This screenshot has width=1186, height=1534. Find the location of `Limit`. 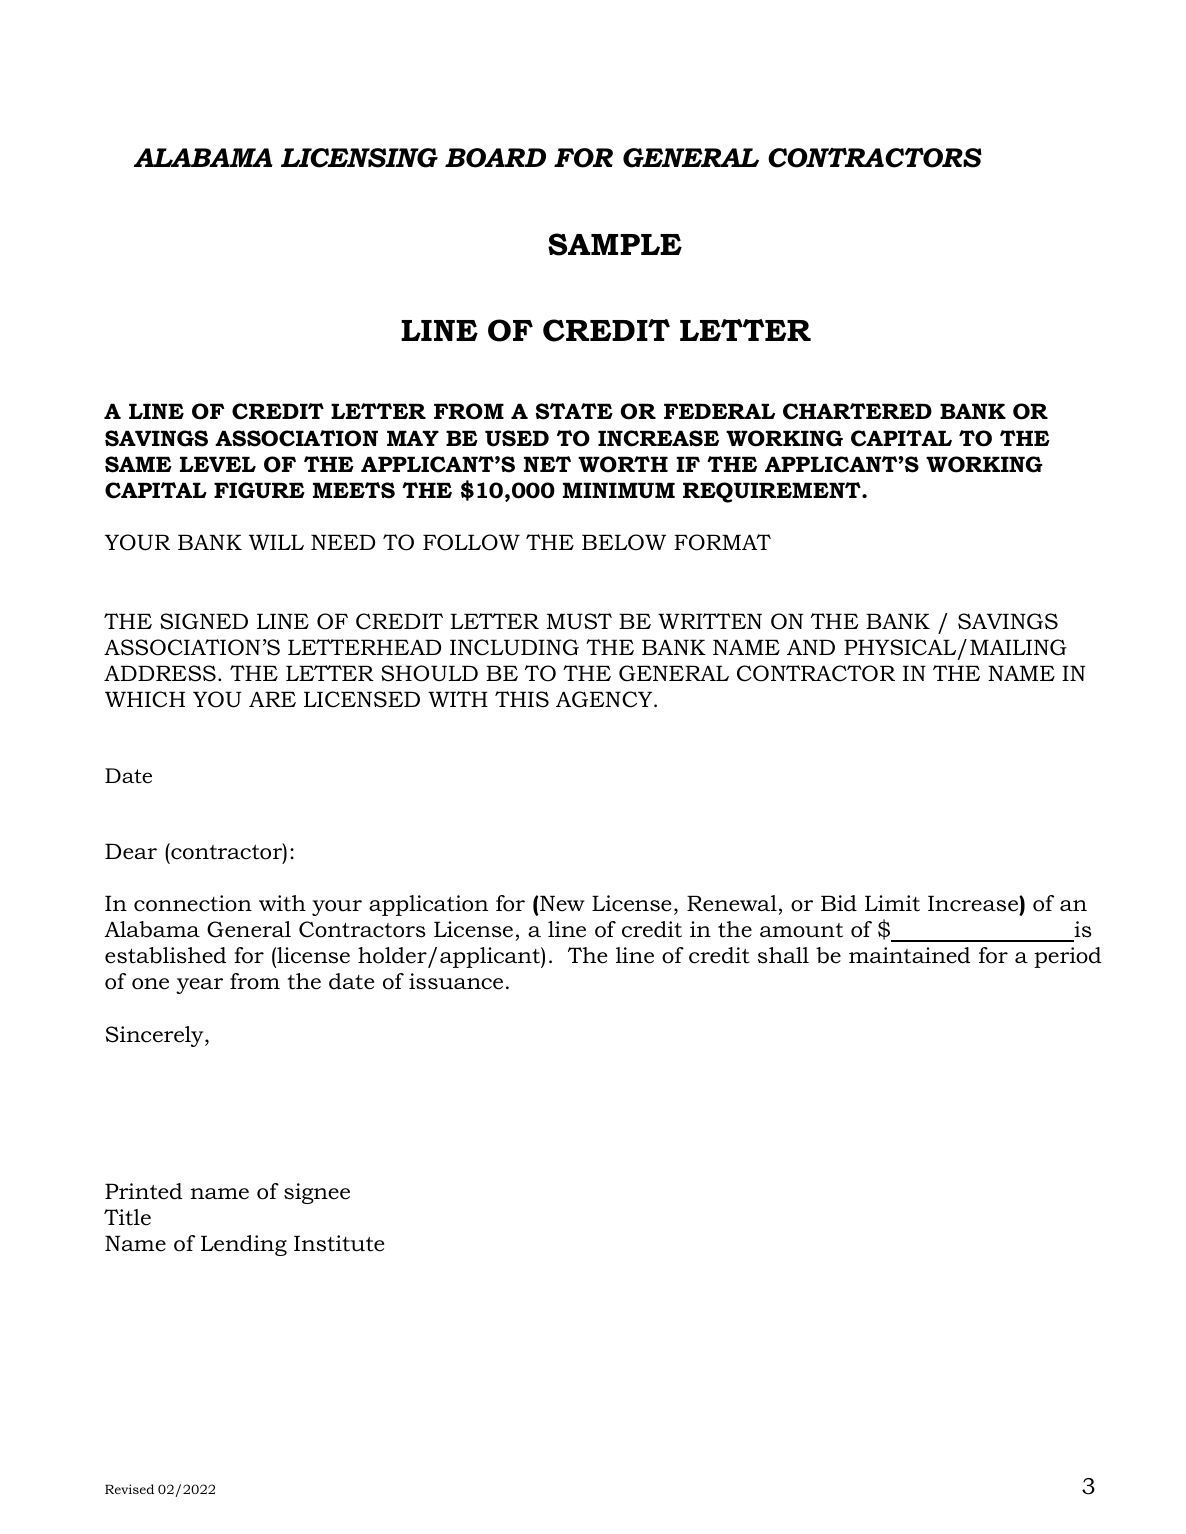

Limit is located at coordinates (892, 903).
